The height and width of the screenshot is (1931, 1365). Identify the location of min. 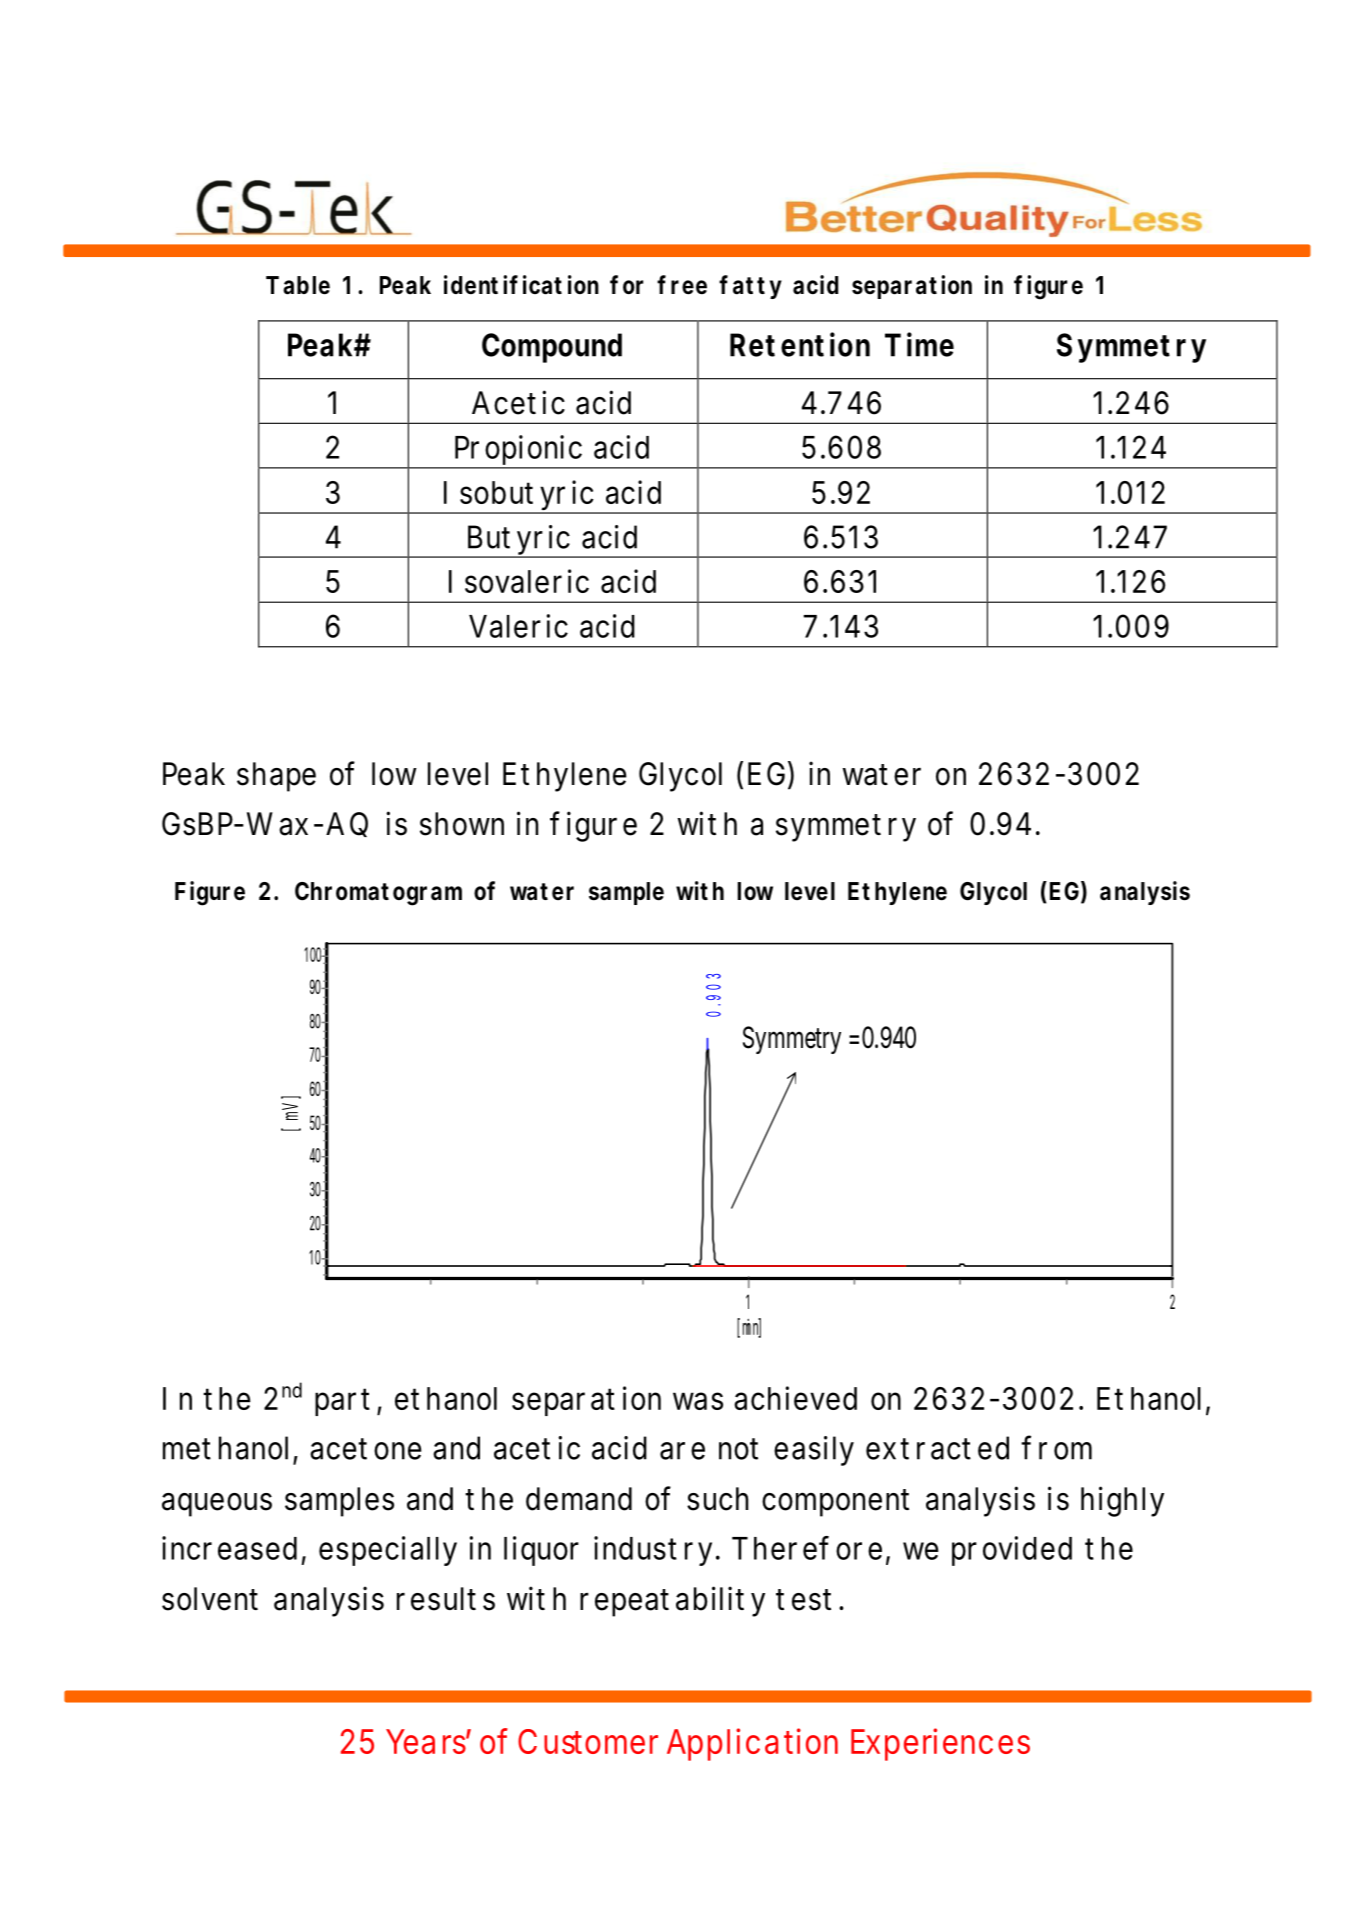
(751, 1327).
